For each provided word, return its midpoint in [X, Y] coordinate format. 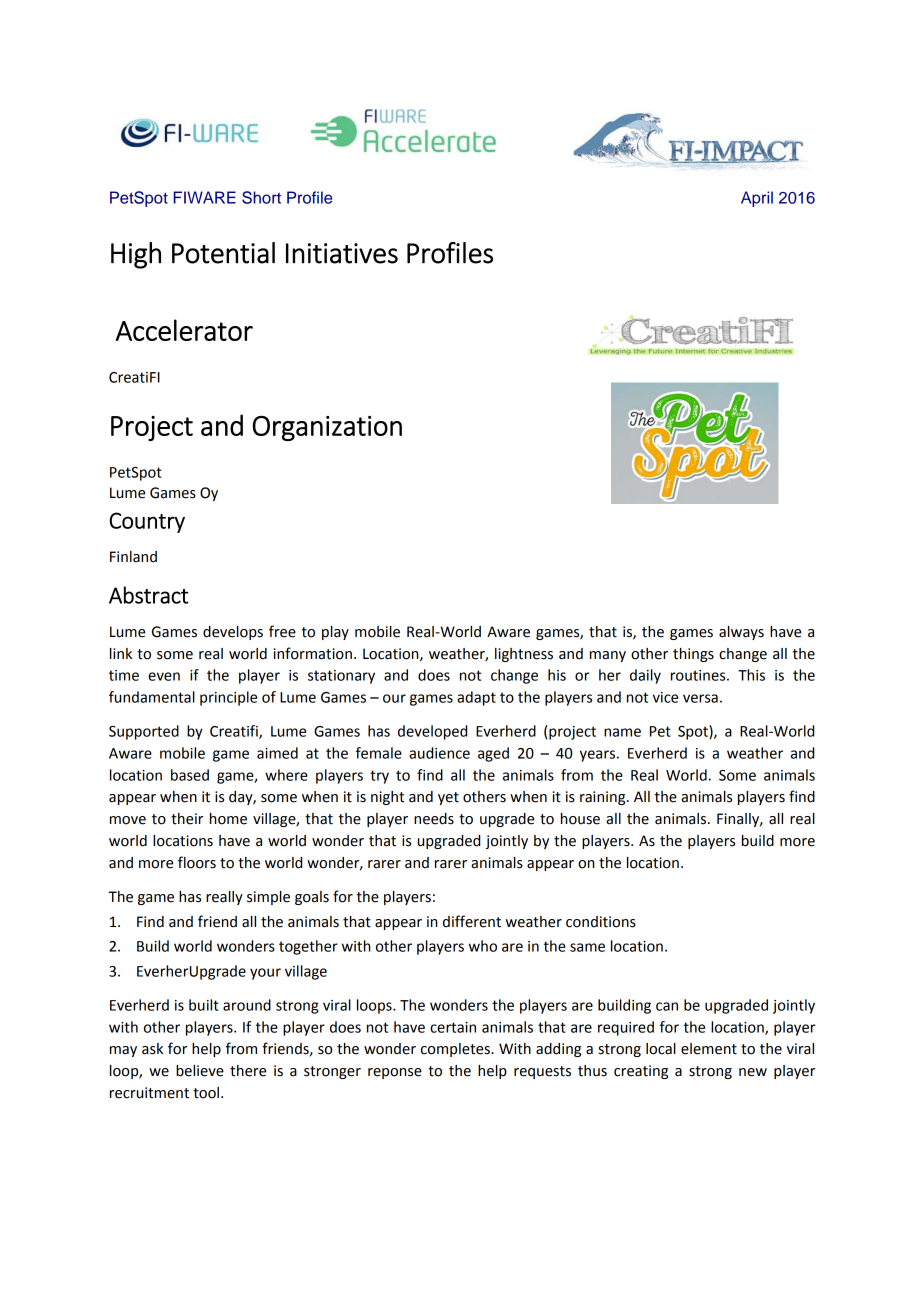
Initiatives [342, 253]
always [741, 633]
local [661, 1049]
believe [200, 1071]
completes [456, 1050]
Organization [327, 428]
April [757, 199]
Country [147, 522]
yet [448, 798]
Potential [223, 253]
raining [604, 798]
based [190, 775]
